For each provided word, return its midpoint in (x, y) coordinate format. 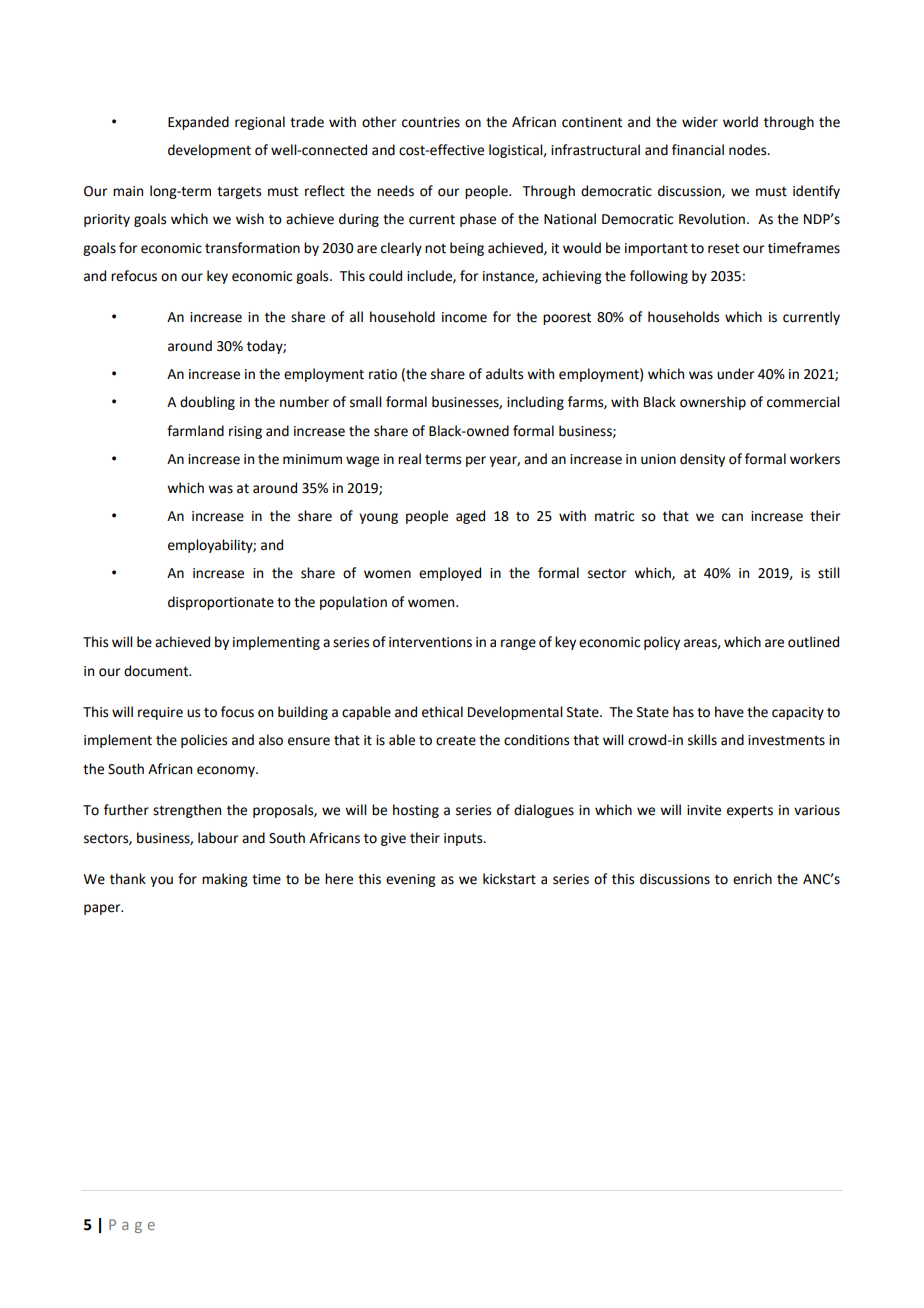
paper (103, 909)
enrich (752, 879)
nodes (749, 150)
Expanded (198, 123)
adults (504, 374)
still (829, 573)
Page (132, 1226)
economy (227, 771)
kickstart (509, 879)
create (456, 741)
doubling (207, 403)
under (735, 374)
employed (450, 574)
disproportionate (221, 603)
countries (431, 122)
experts (750, 812)
